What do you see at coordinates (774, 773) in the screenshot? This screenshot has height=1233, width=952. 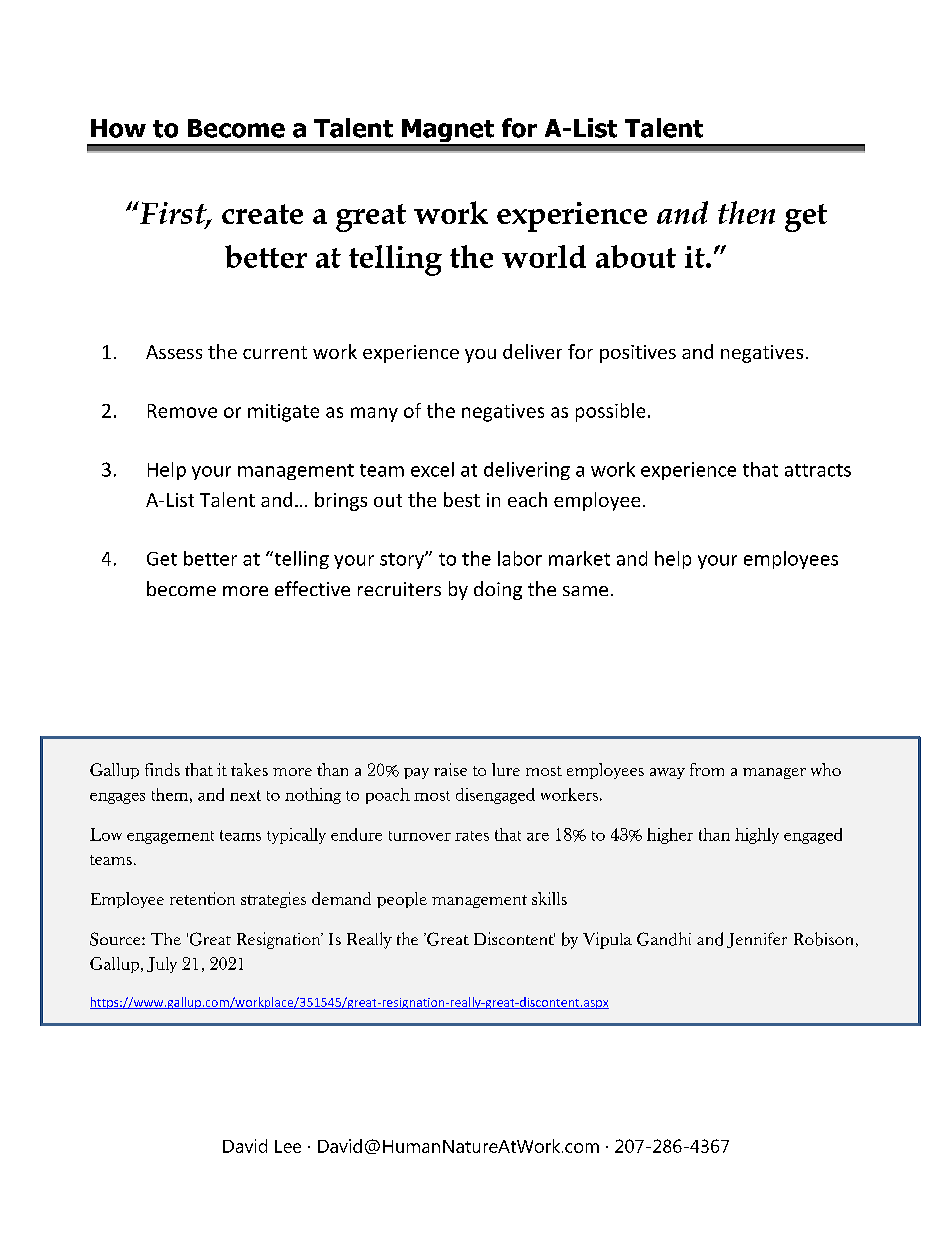 I see `manager` at bounding box center [774, 773].
